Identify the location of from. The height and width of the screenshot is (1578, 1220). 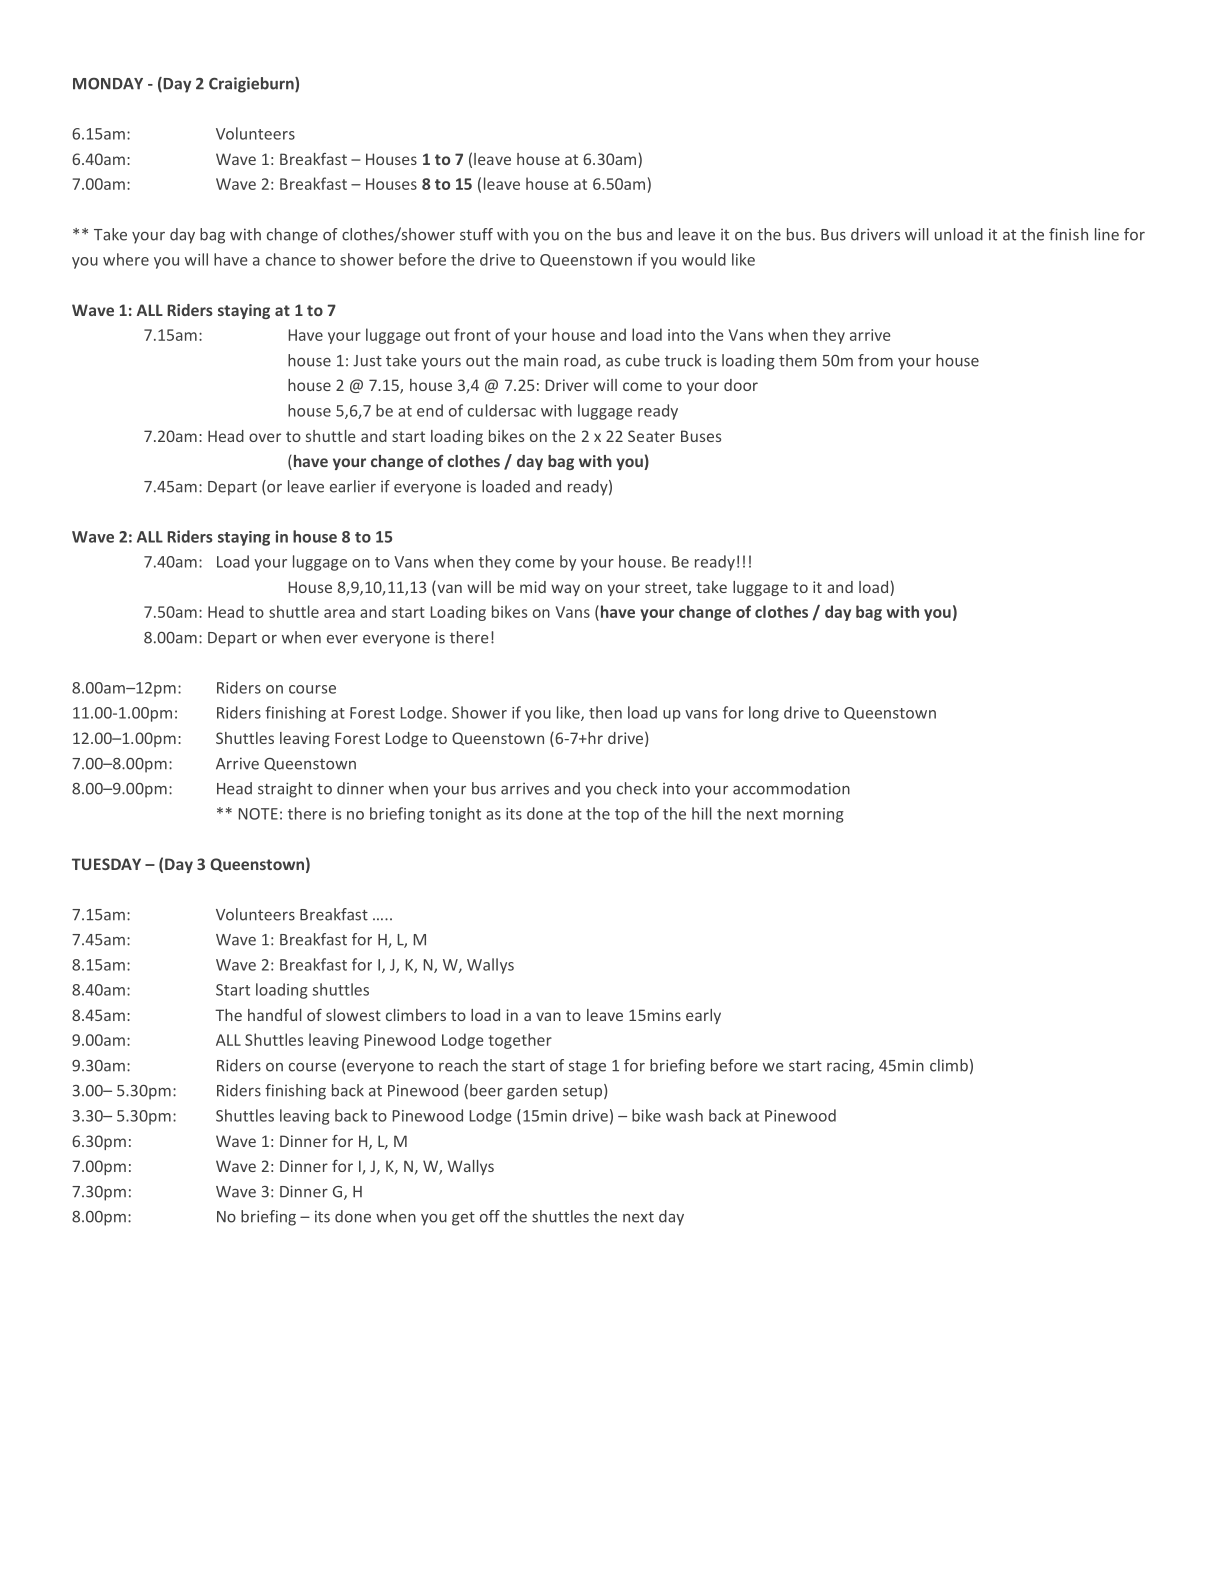
(875, 360).
